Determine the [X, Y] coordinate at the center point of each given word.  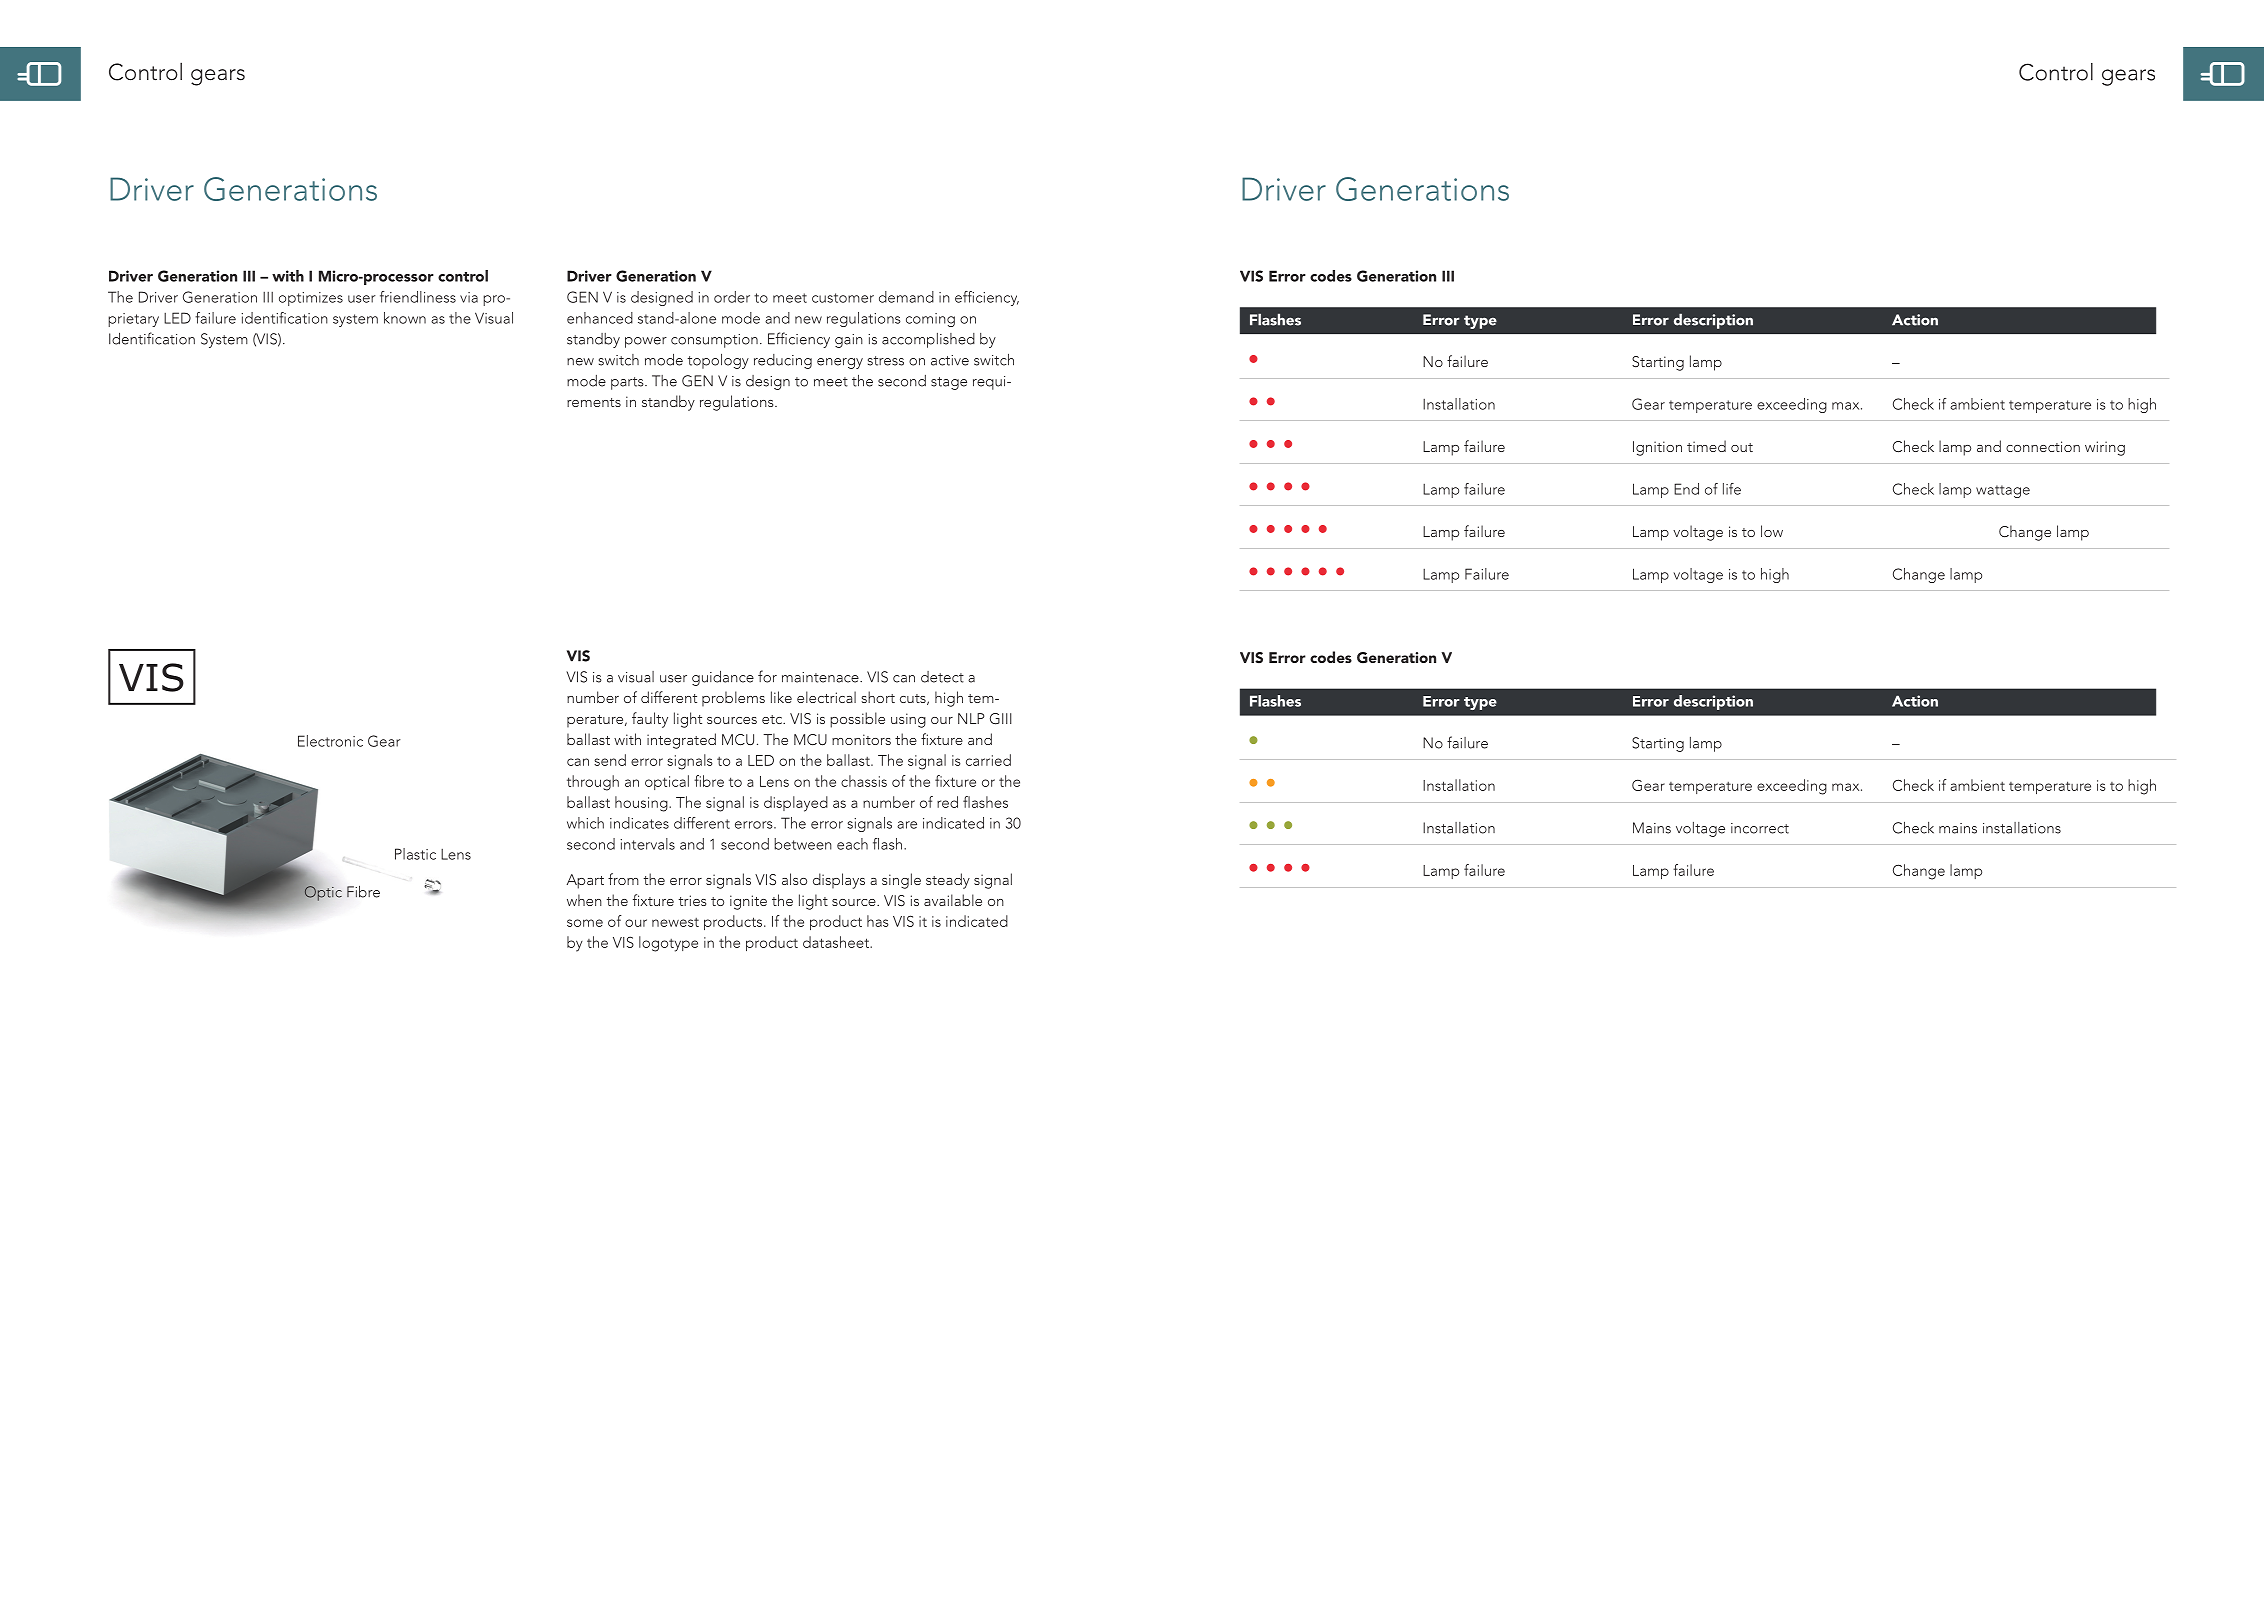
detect [942, 677]
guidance [723, 678]
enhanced [600, 318]
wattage [2003, 491]
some [585, 923]
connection [2043, 446]
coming [930, 320]
